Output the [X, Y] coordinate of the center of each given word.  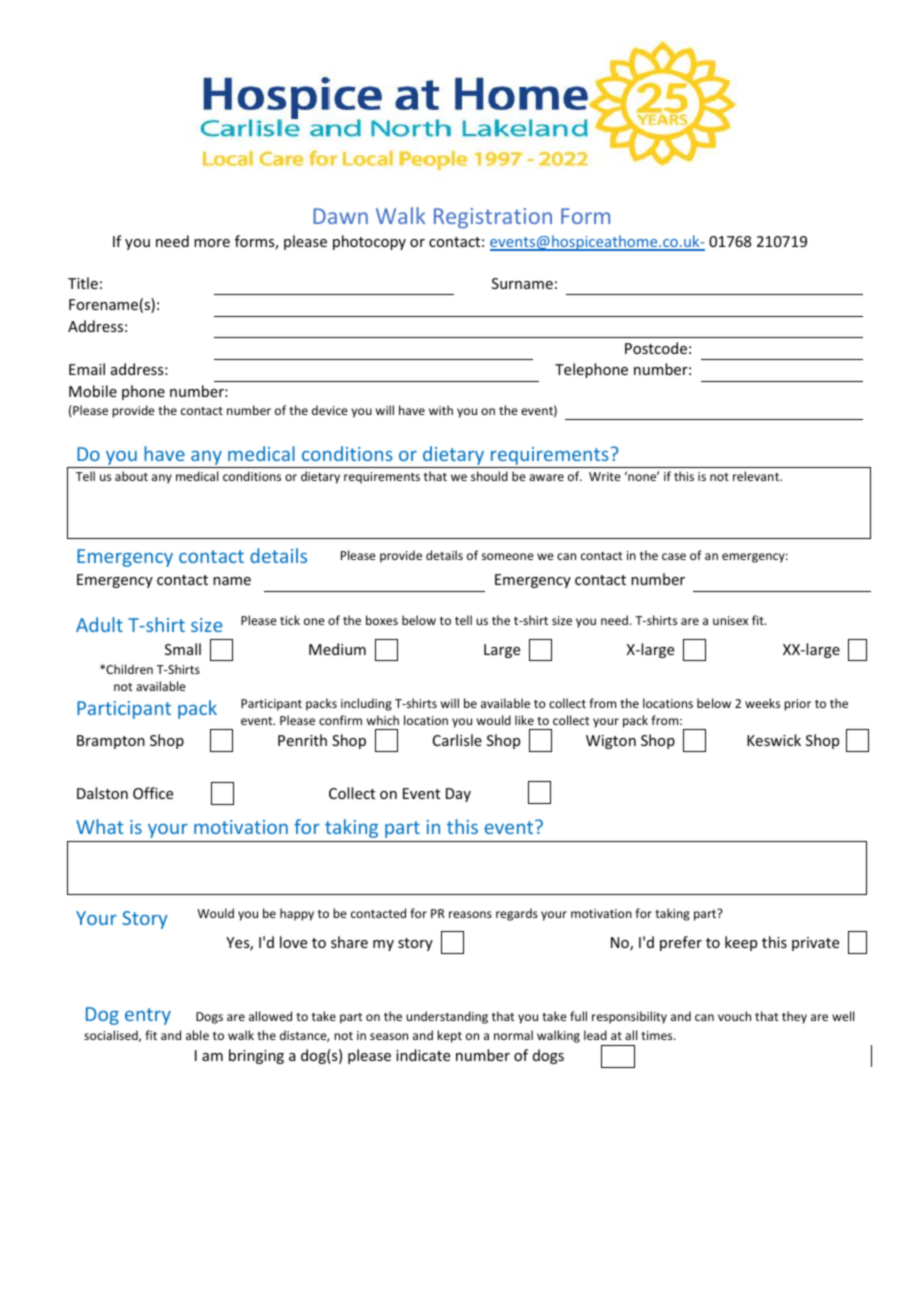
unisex [730, 620]
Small [183, 649]
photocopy [369, 242]
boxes [382, 620]
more [212, 243]
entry [148, 1016]
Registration [493, 218]
